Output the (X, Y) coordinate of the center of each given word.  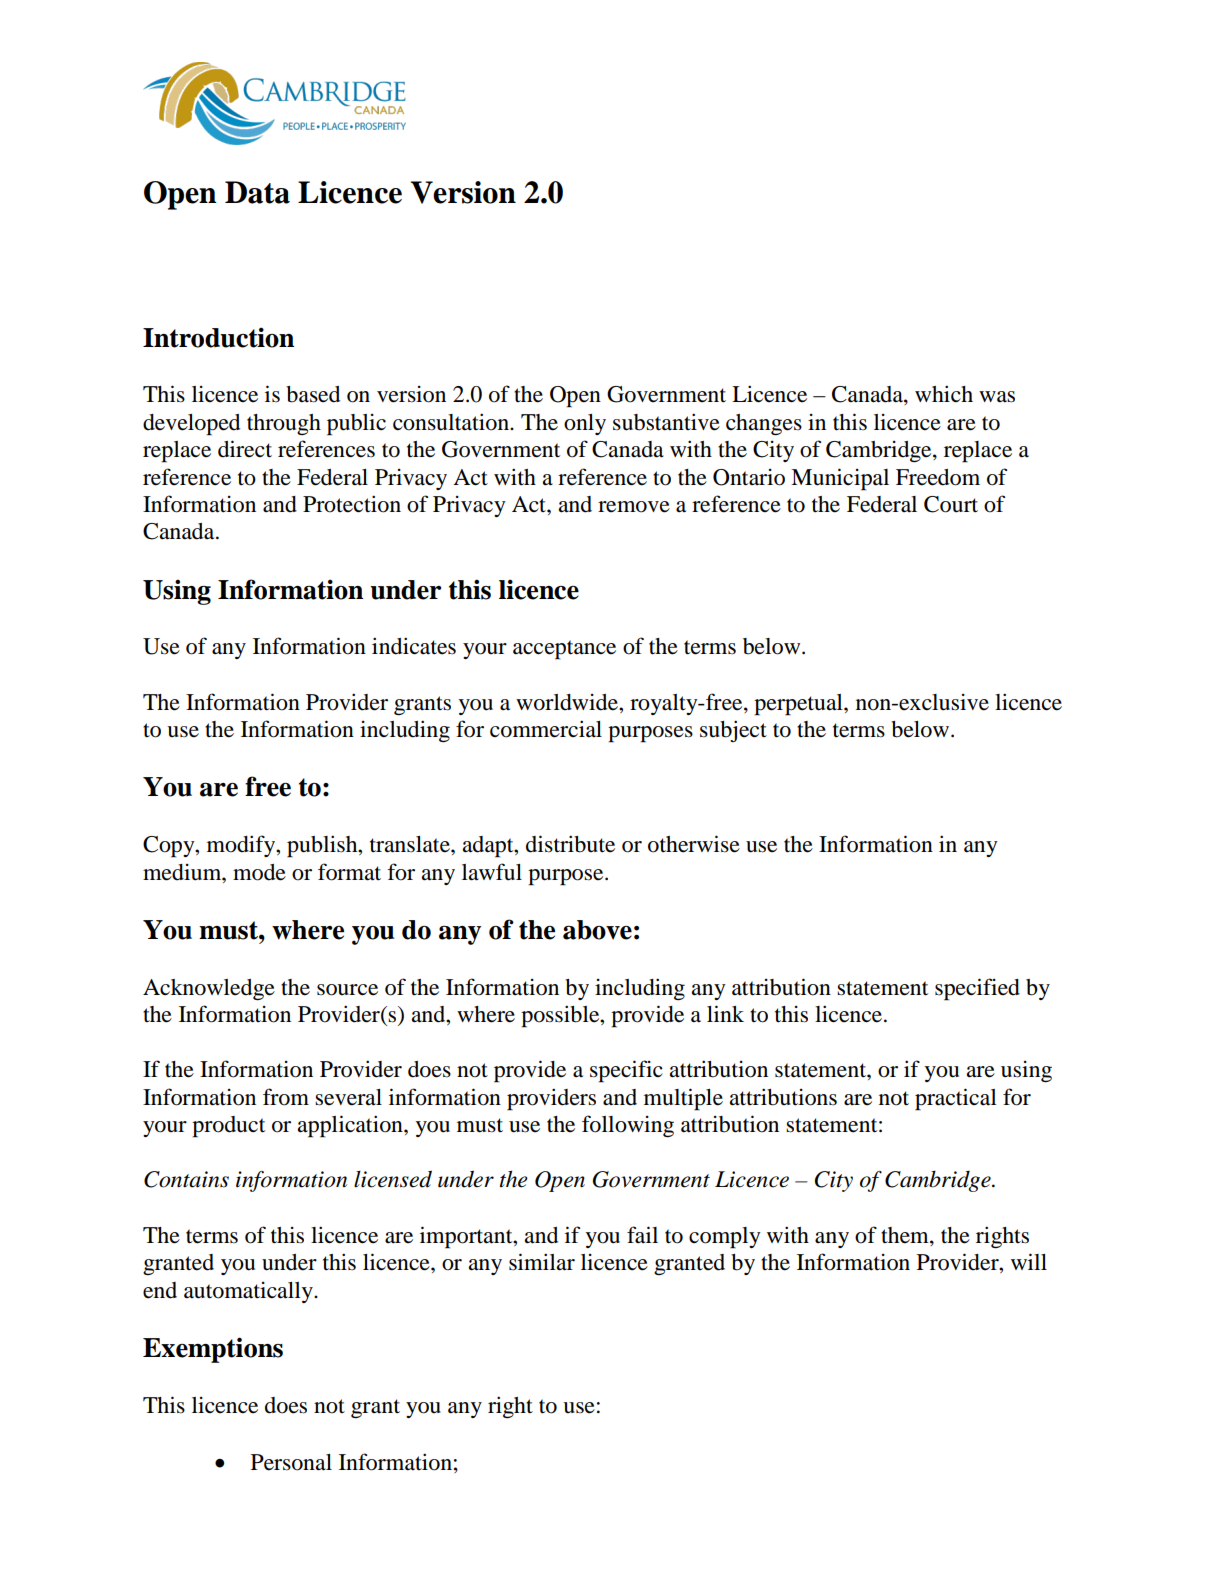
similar (542, 1262)
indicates (414, 646)
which (944, 394)
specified (977, 989)
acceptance (564, 650)
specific (626, 1071)
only (585, 424)
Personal (291, 1462)
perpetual (799, 705)
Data (257, 192)
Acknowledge (209, 990)
